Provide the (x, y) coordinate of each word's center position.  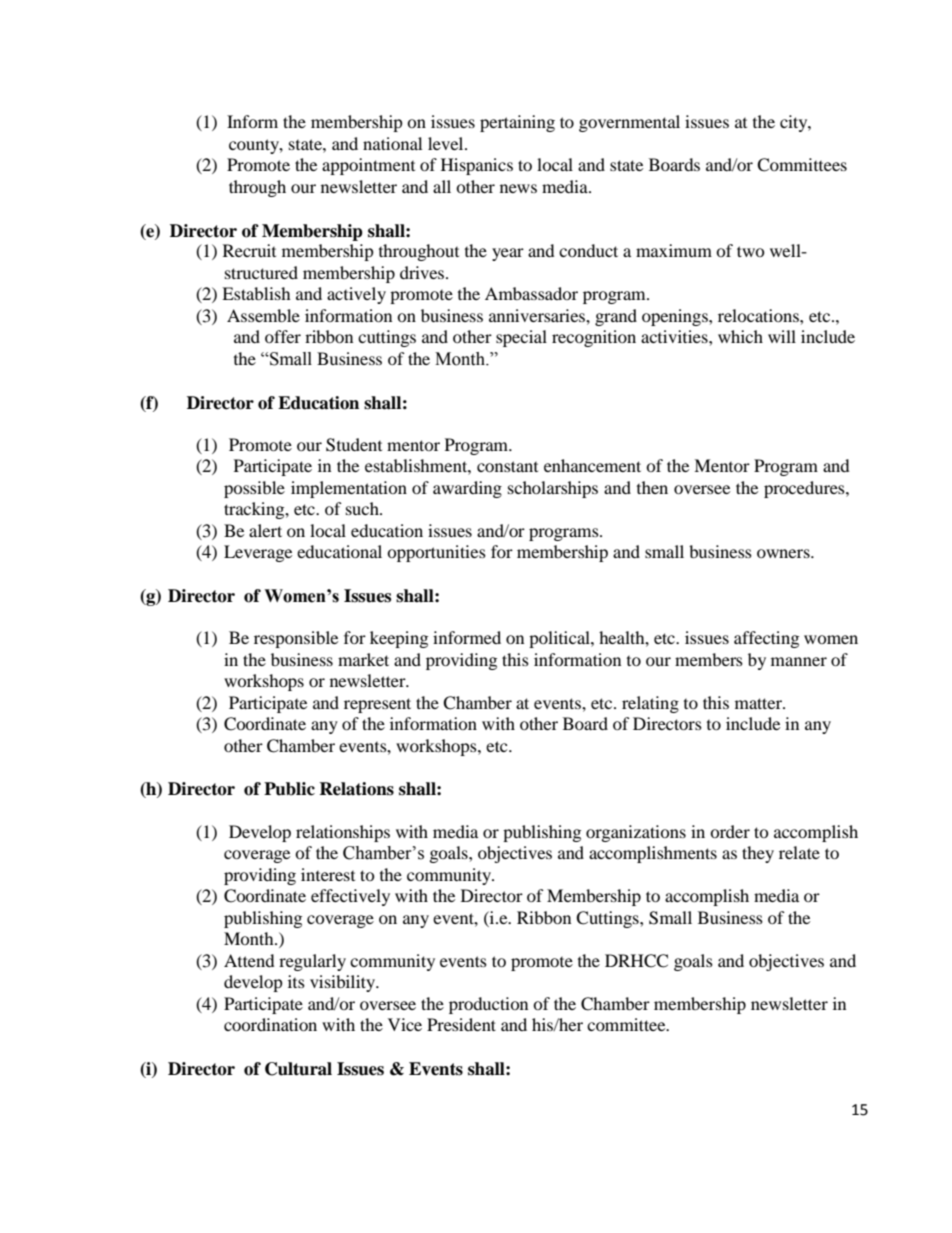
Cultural (298, 1069)
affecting (766, 639)
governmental (629, 123)
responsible (296, 639)
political (560, 639)
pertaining (517, 123)
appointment (368, 166)
